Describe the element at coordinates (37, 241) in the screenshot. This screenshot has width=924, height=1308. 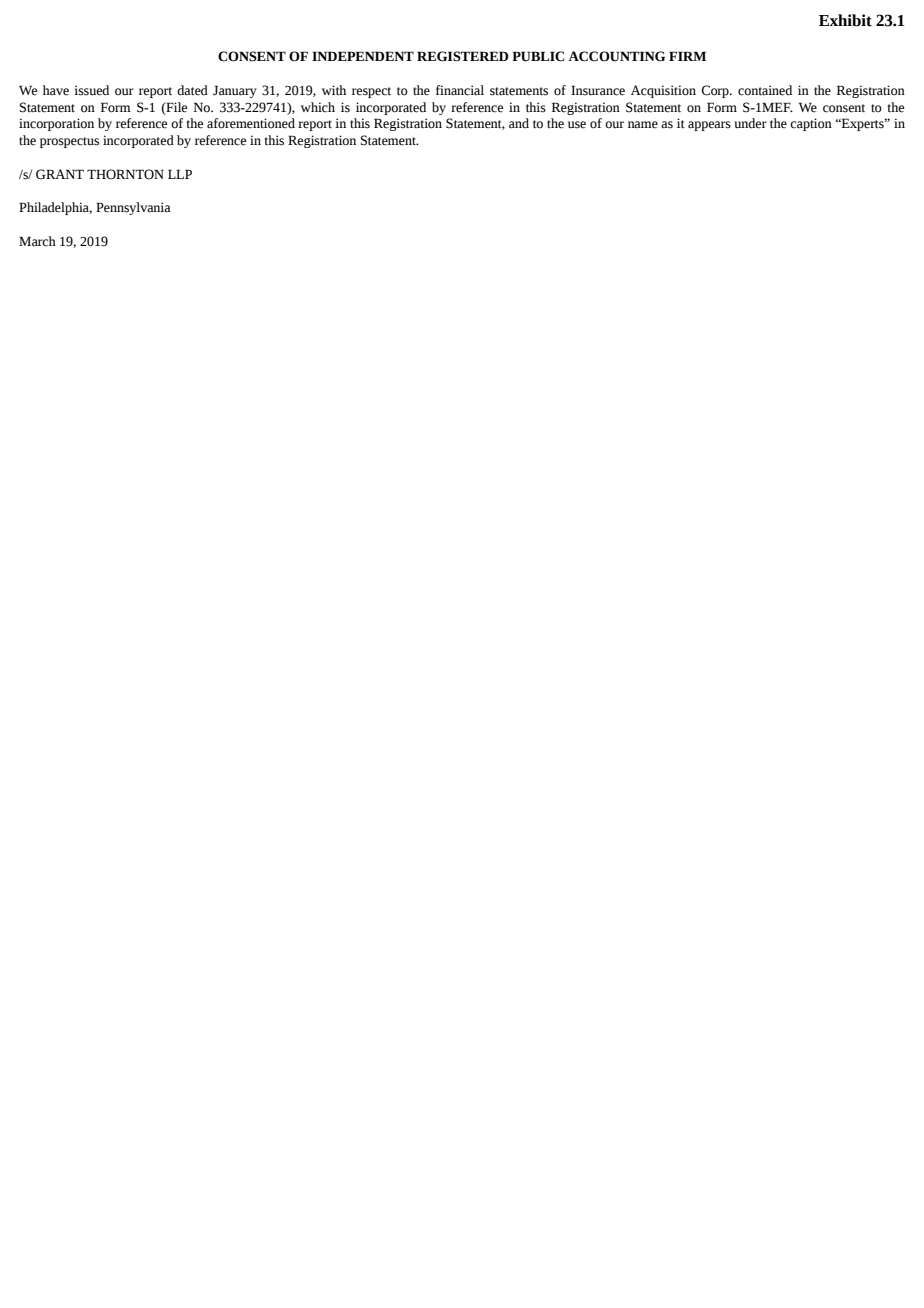
I see `March` at that location.
